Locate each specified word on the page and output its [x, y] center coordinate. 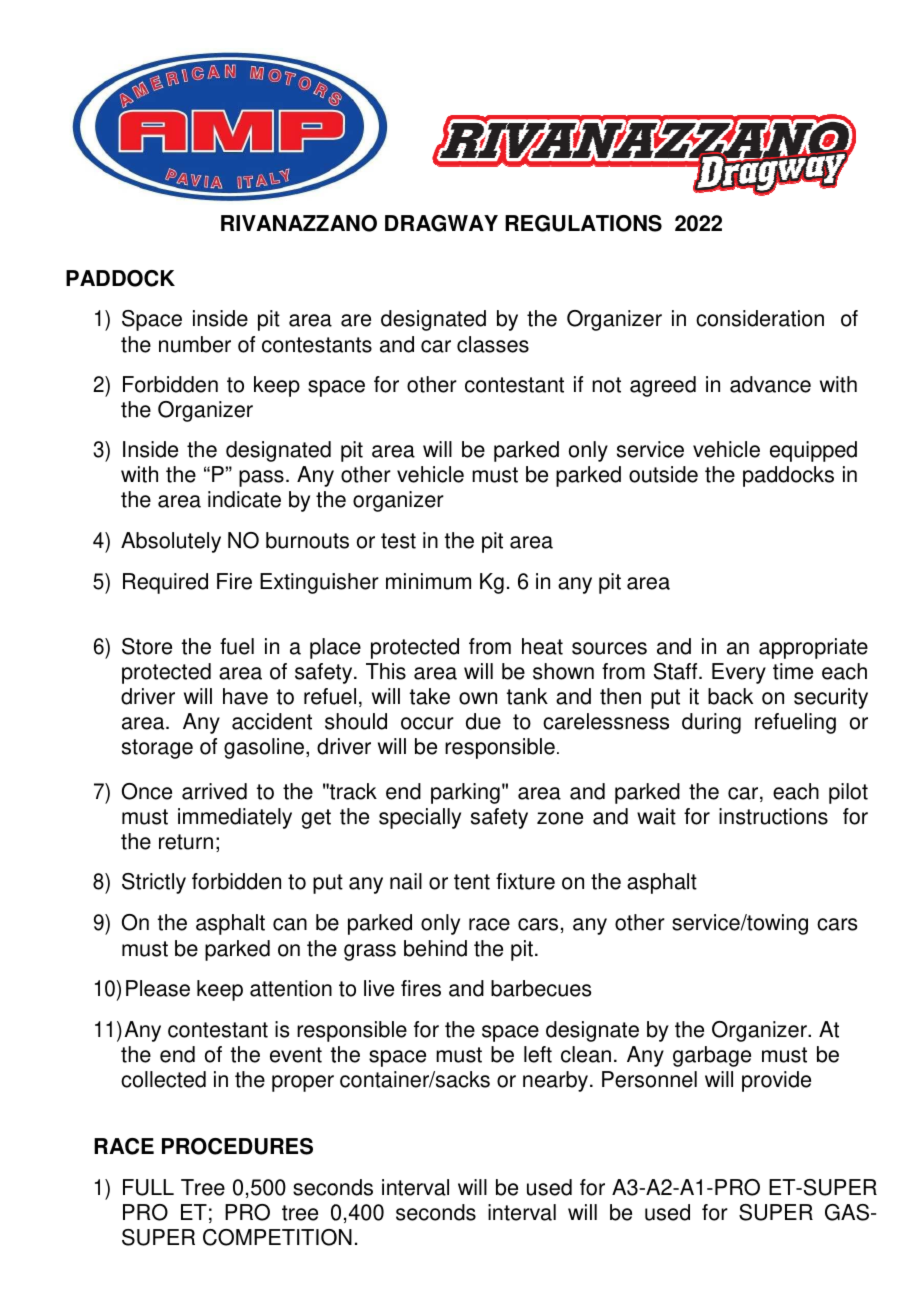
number [195, 344]
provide [776, 1081]
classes [493, 344]
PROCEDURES [237, 1146]
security [831, 698]
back [730, 696]
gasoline [265, 748]
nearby [557, 1081]
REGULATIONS [583, 223]
